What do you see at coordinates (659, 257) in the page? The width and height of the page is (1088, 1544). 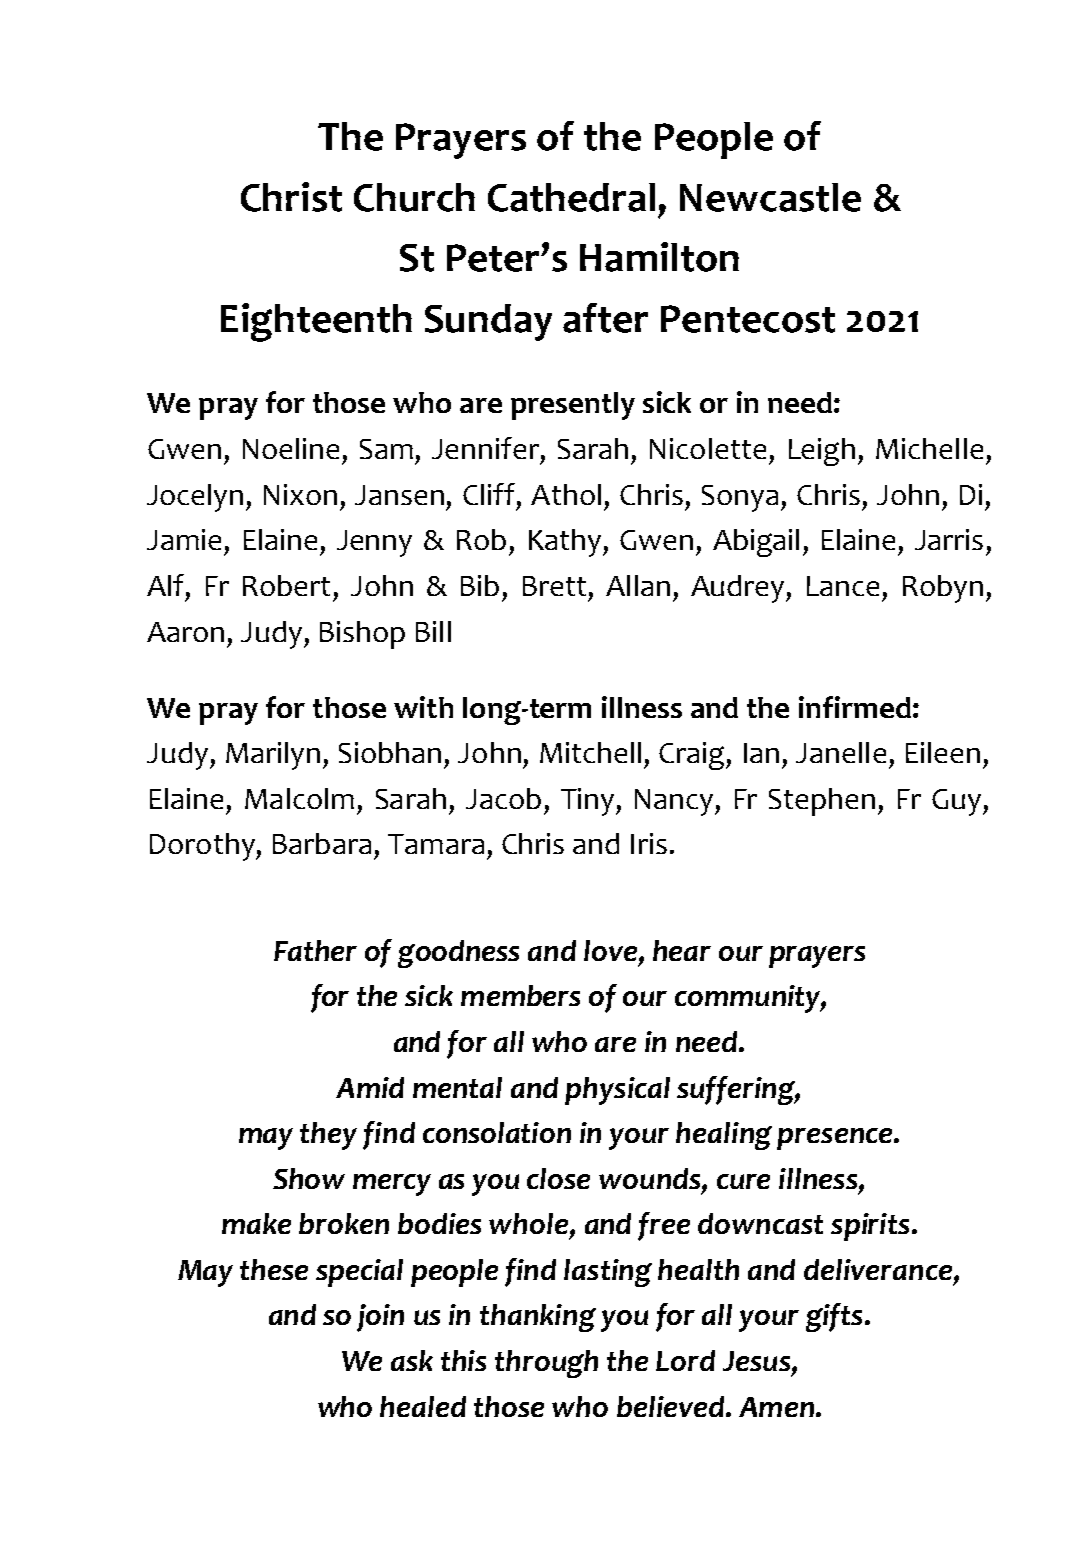 I see `Hamilton` at bounding box center [659, 257].
